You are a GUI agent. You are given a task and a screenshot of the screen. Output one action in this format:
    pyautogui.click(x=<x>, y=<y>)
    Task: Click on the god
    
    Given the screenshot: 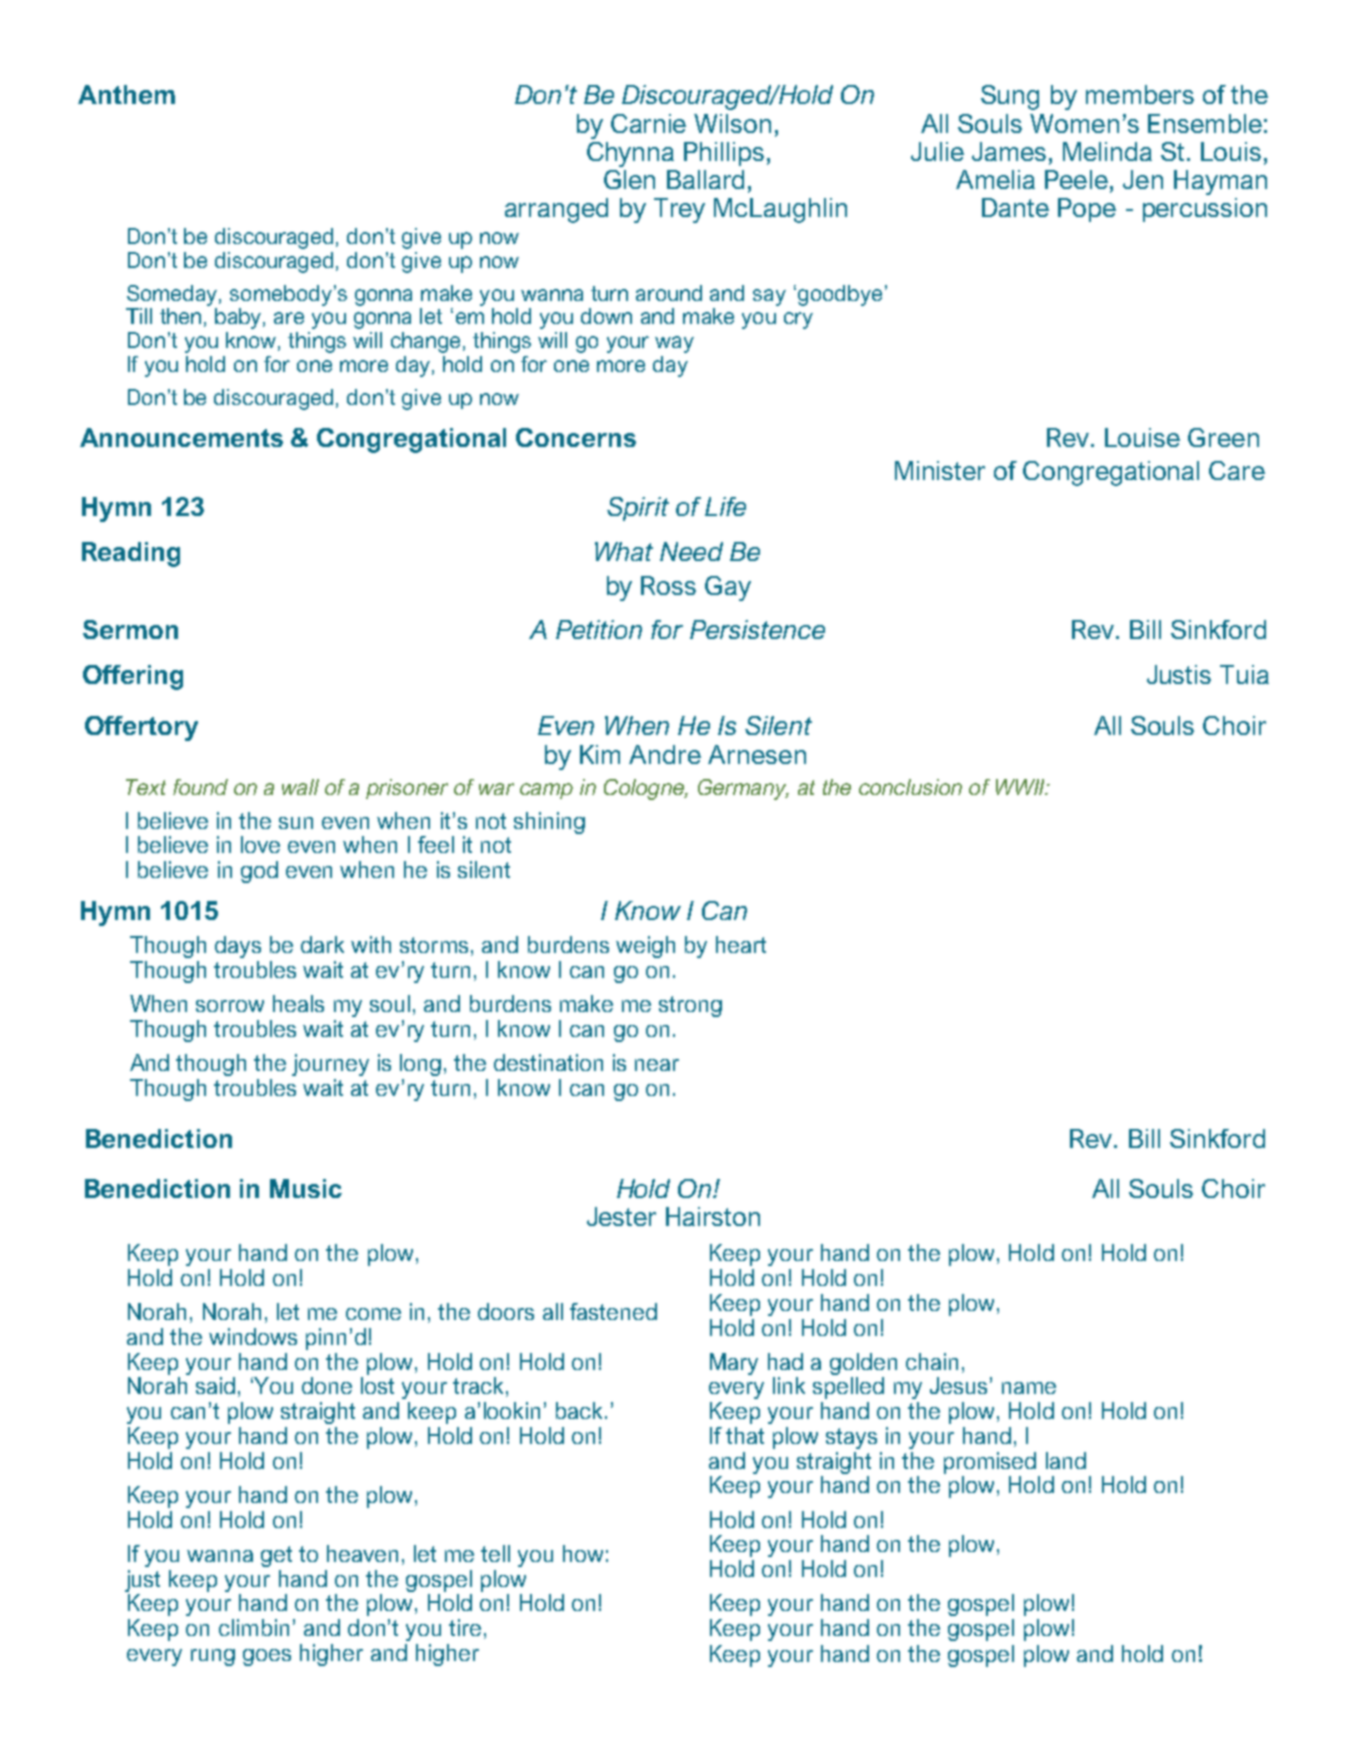 What is the action you would take?
    pyautogui.click(x=259, y=872)
